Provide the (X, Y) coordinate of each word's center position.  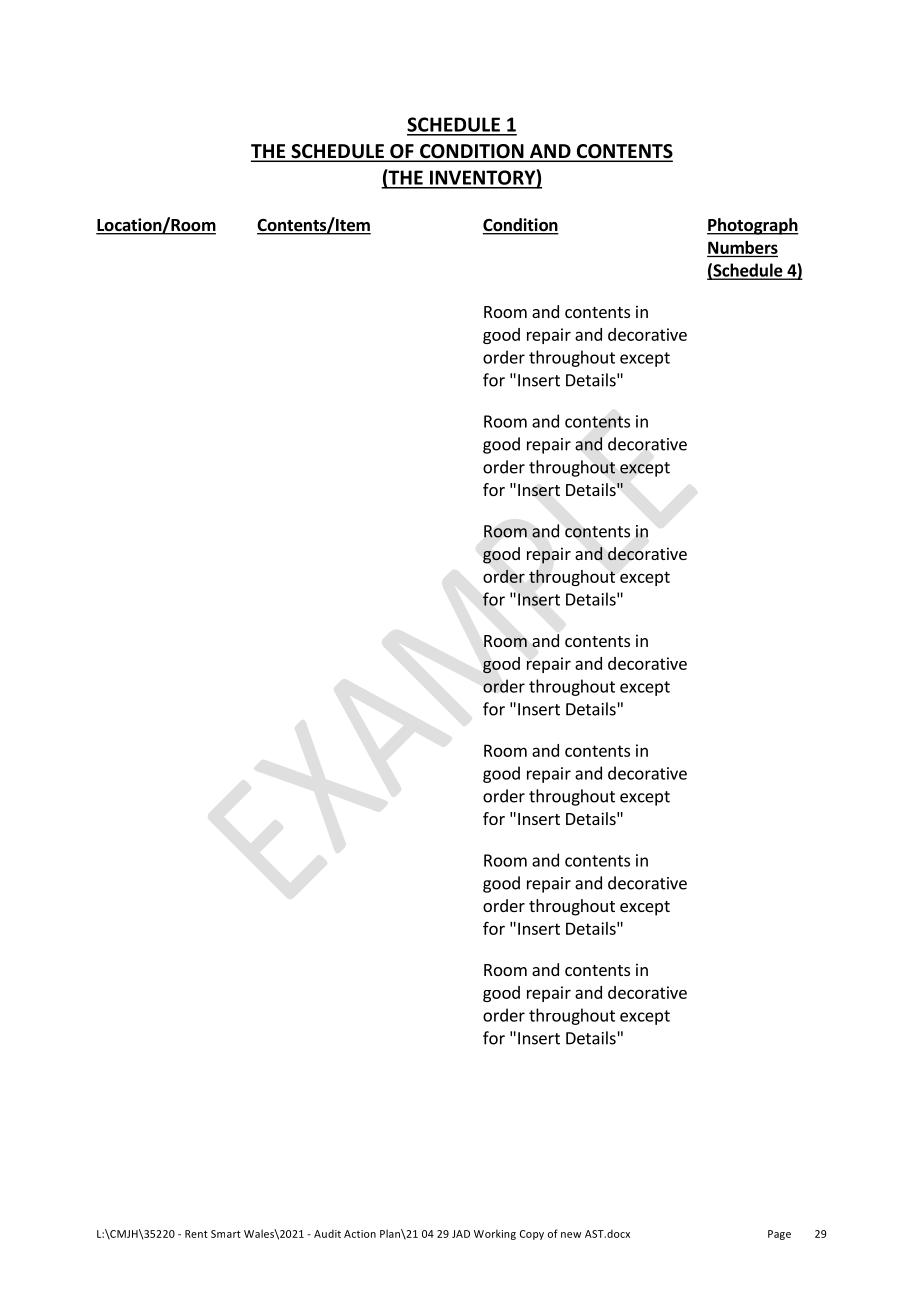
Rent (196, 1234)
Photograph (753, 226)
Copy (532, 1235)
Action (360, 1234)
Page (779, 1235)
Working (495, 1234)
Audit (327, 1233)
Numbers (743, 247)
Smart (226, 1234)
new (571, 1235)
